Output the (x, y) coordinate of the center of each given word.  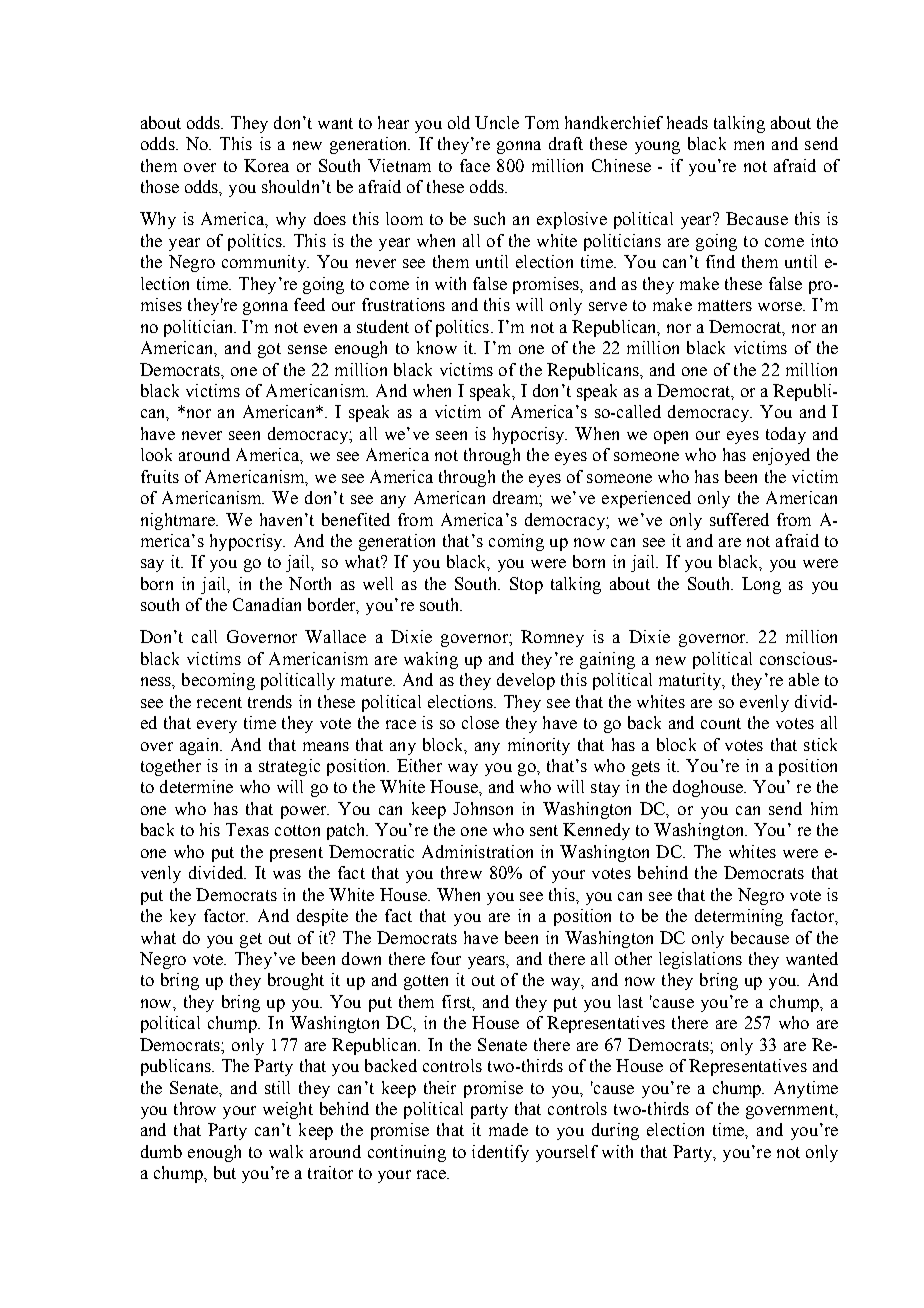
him (824, 808)
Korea (266, 165)
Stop (526, 585)
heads (687, 122)
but (225, 1172)
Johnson (483, 808)
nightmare (179, 521)
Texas (247, 829)
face (475, 165)
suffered (739, 519)
